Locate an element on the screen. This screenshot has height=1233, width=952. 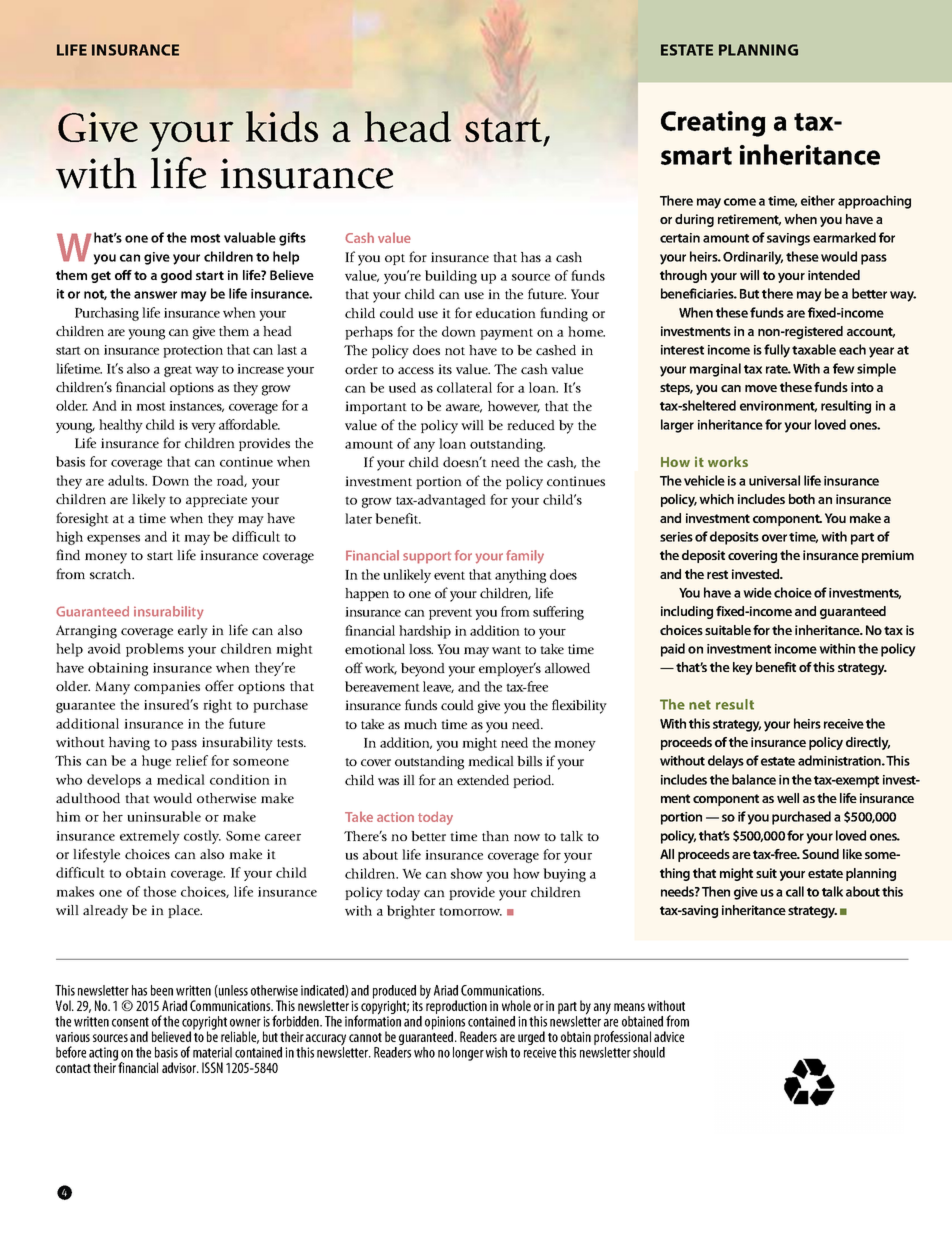
building is located at coordinates (451, 277).
